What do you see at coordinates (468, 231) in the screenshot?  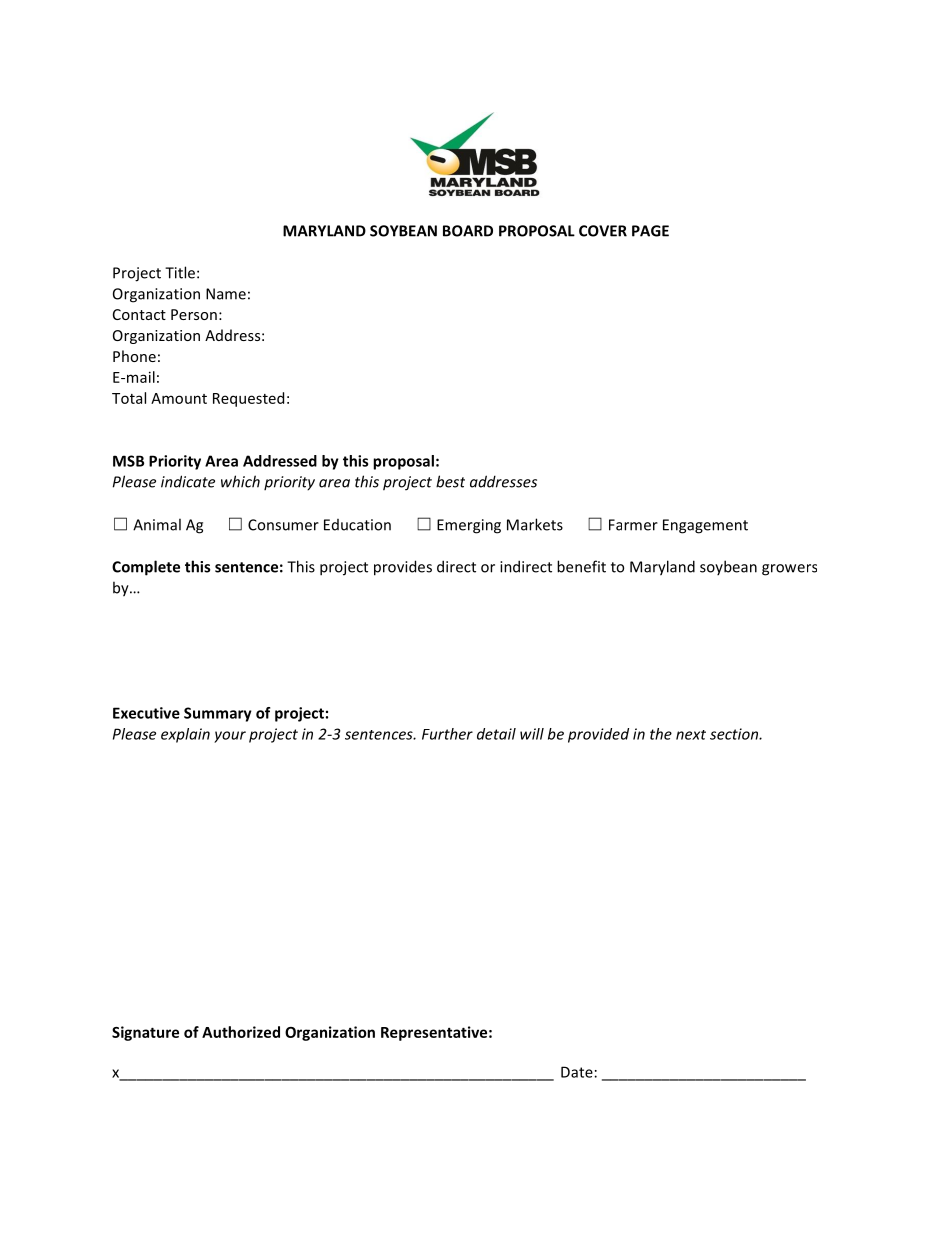 I see `BOARD` at bounding box center [468, 231].
